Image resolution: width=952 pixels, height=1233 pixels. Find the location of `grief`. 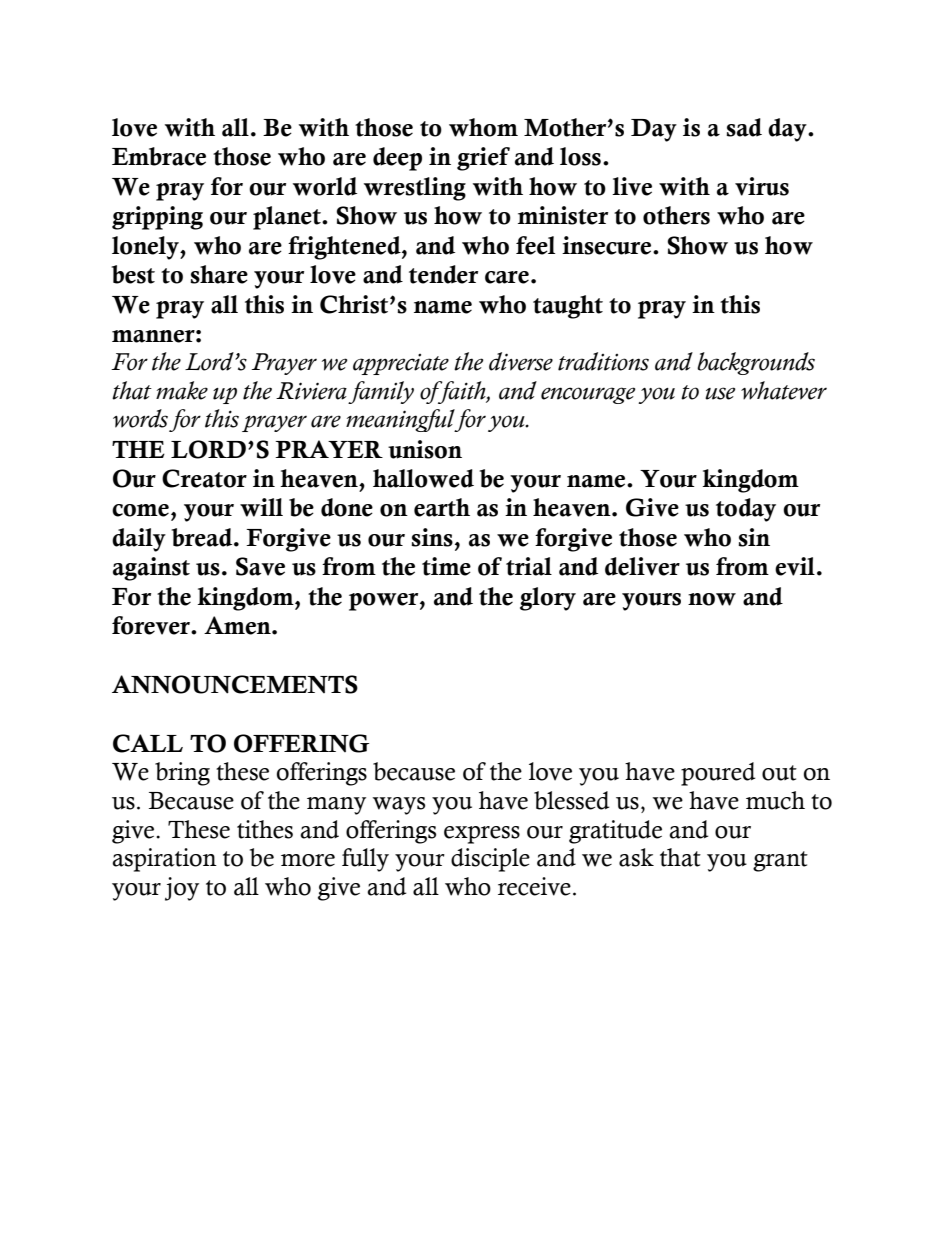

grief is located at coordinates (483, 159).
